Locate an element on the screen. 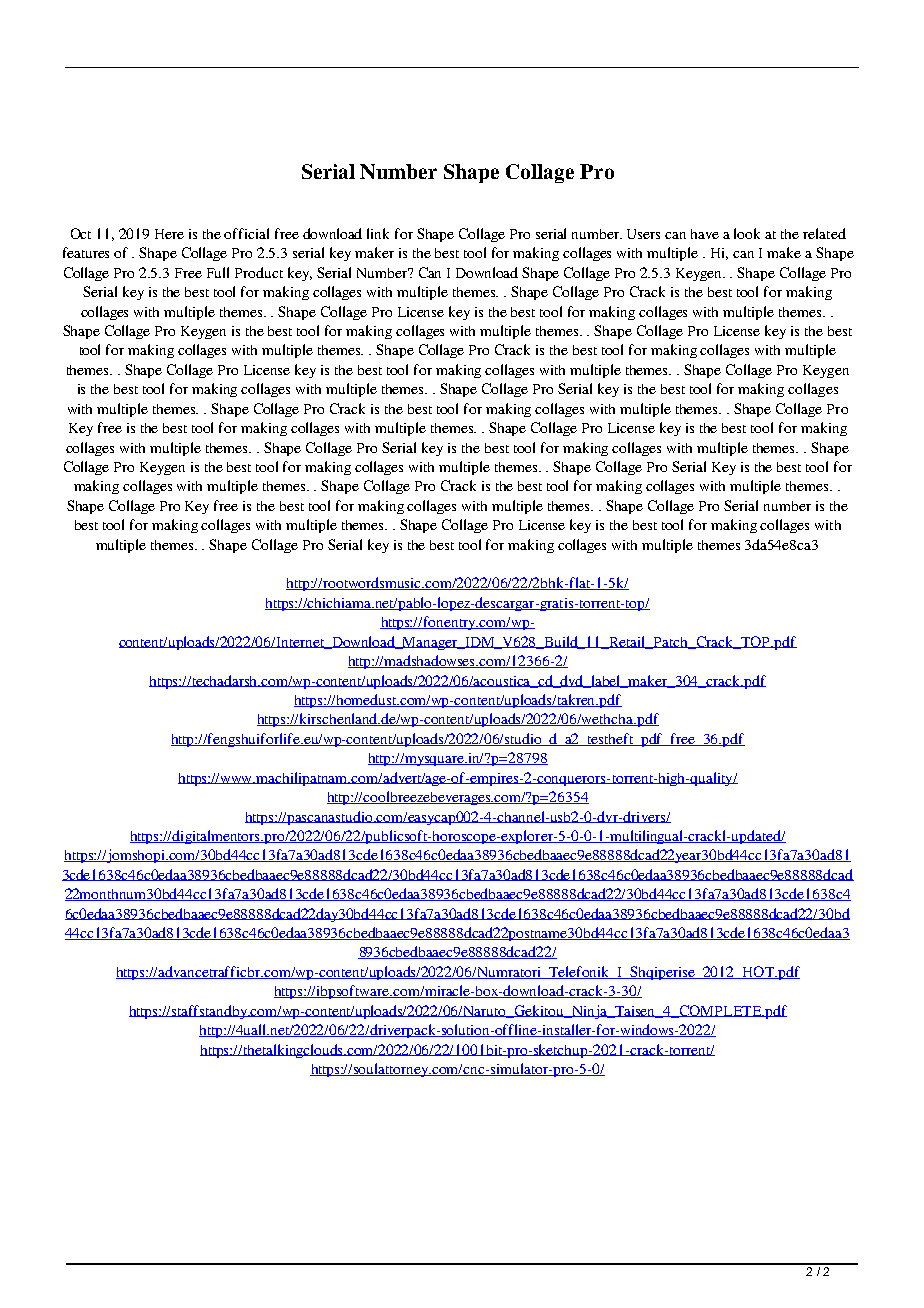 This screenshot has height=1308, width=924. link is located at coordinates (378, 233).
